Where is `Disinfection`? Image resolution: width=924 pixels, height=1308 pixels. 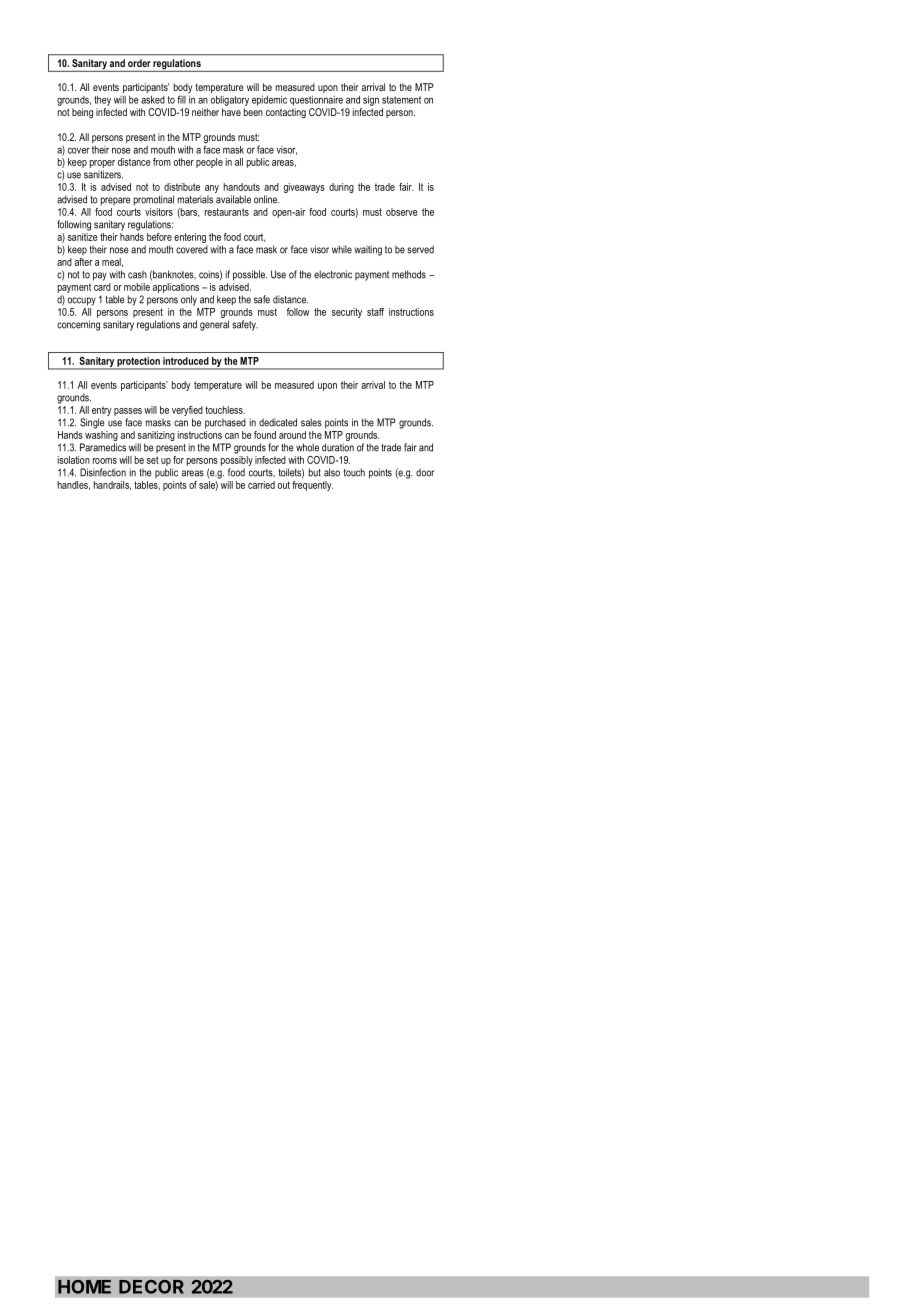 Disinfection is located at coordinates (103, 472).
